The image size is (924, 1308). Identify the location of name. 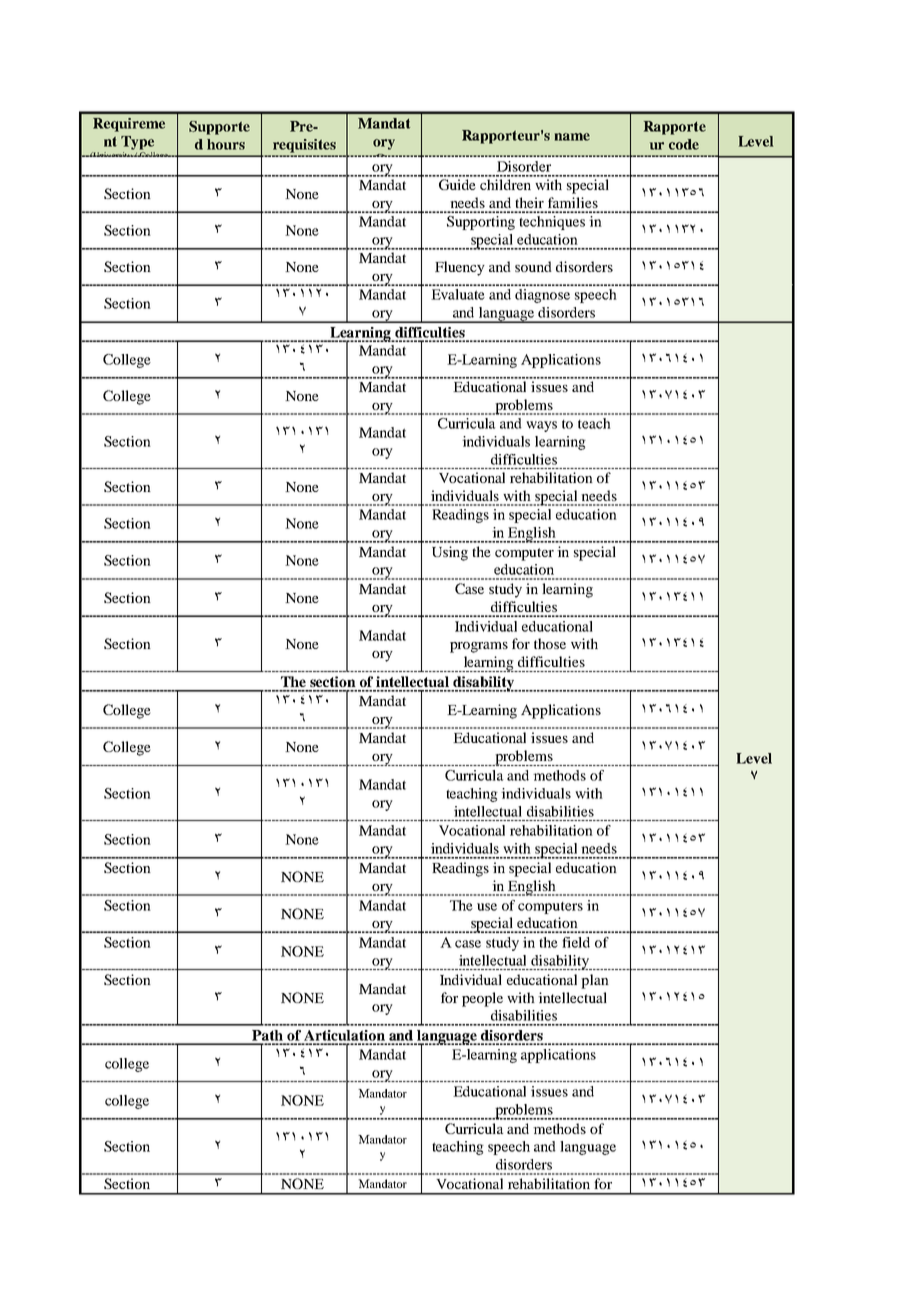
(572, 137).
